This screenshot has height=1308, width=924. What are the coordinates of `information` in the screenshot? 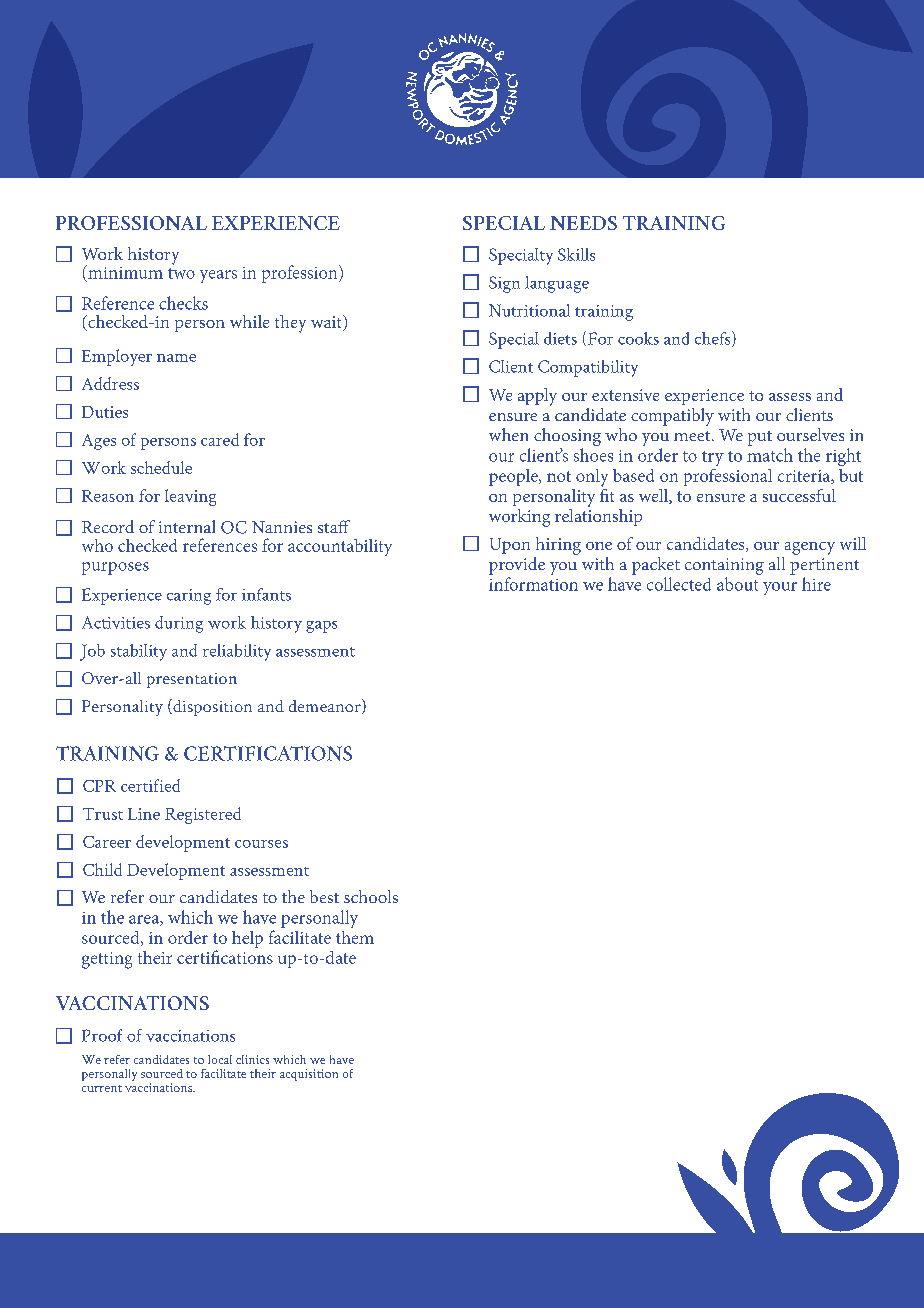 It's located at (533, 584).
